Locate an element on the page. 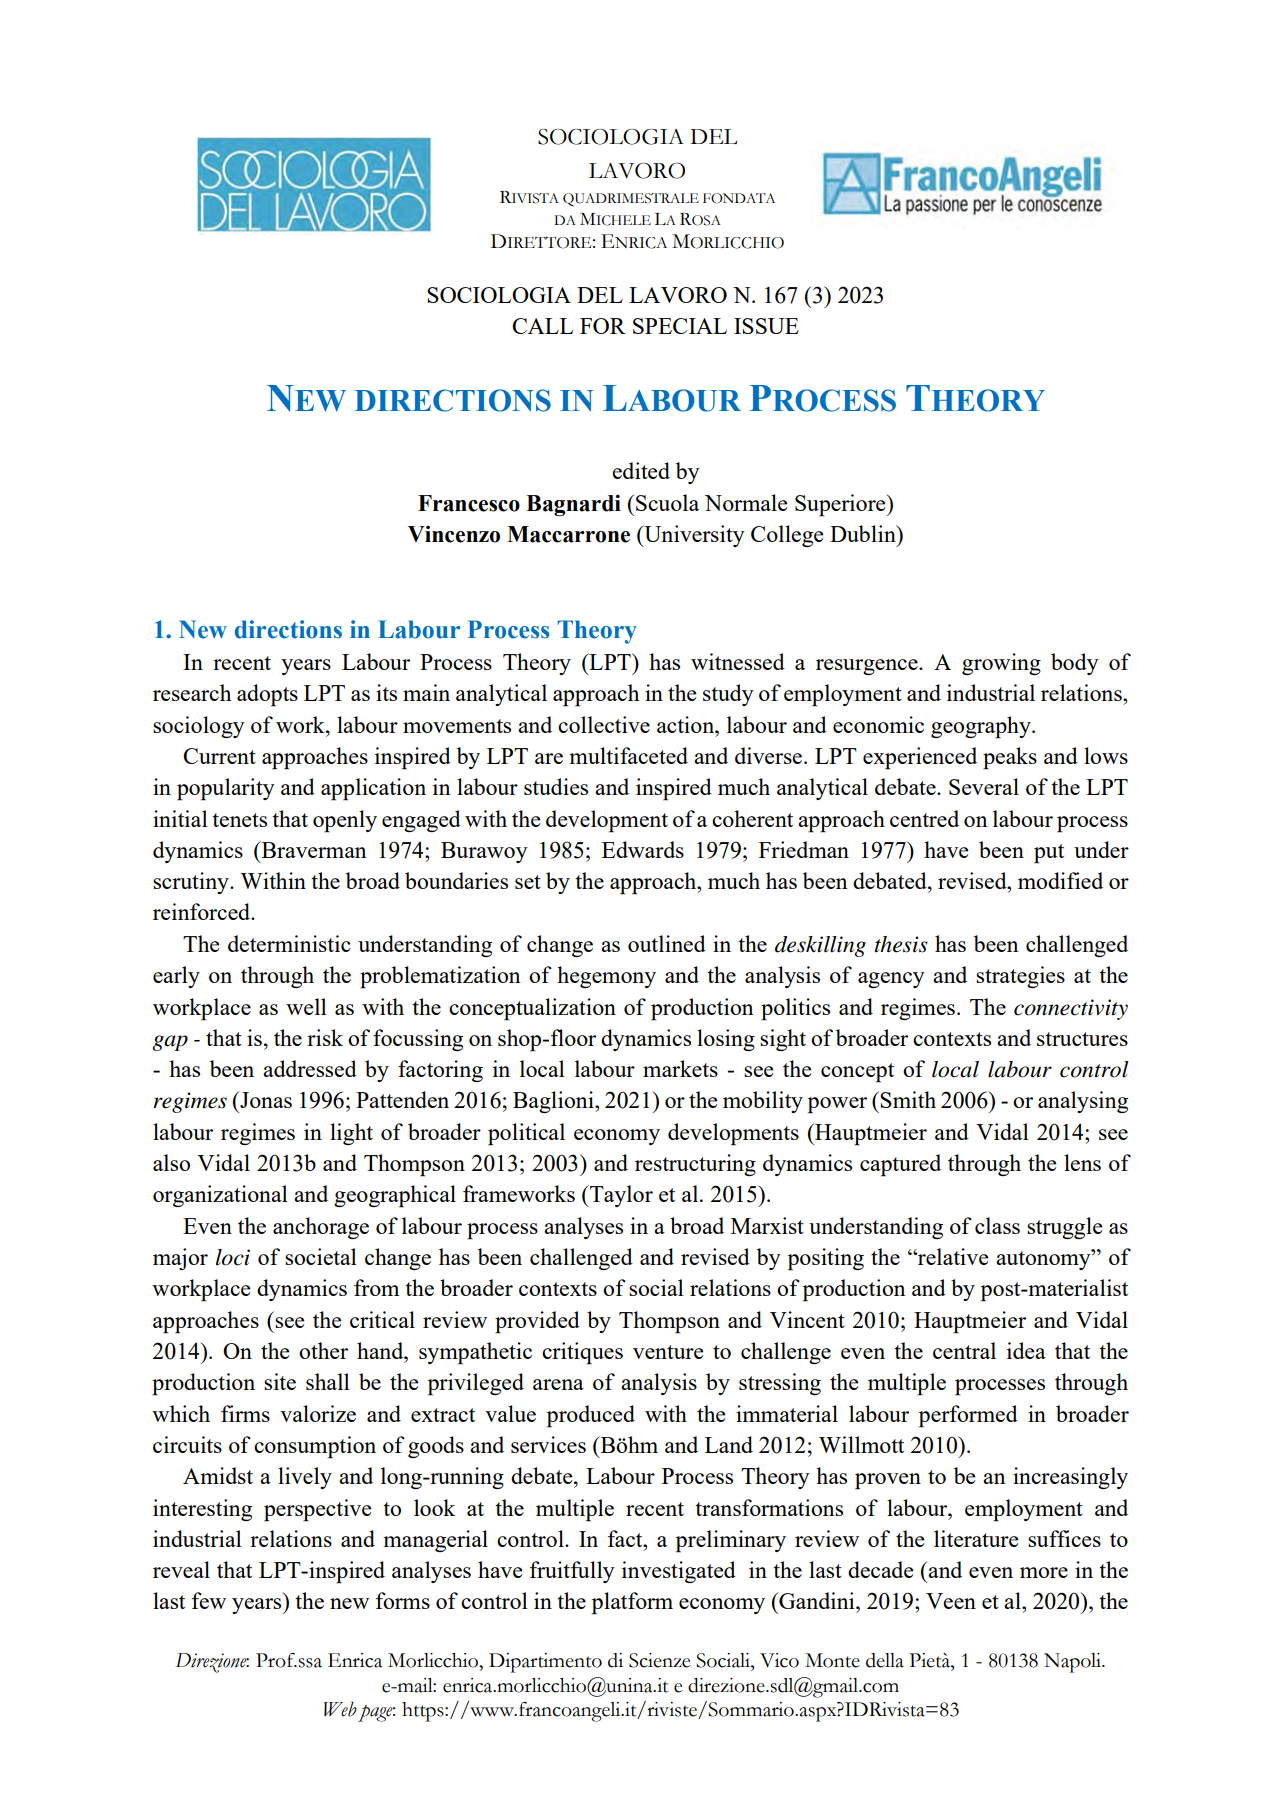 The width and height of the document is (1281, 1813). venture is located at coordinates (668, 1352).
